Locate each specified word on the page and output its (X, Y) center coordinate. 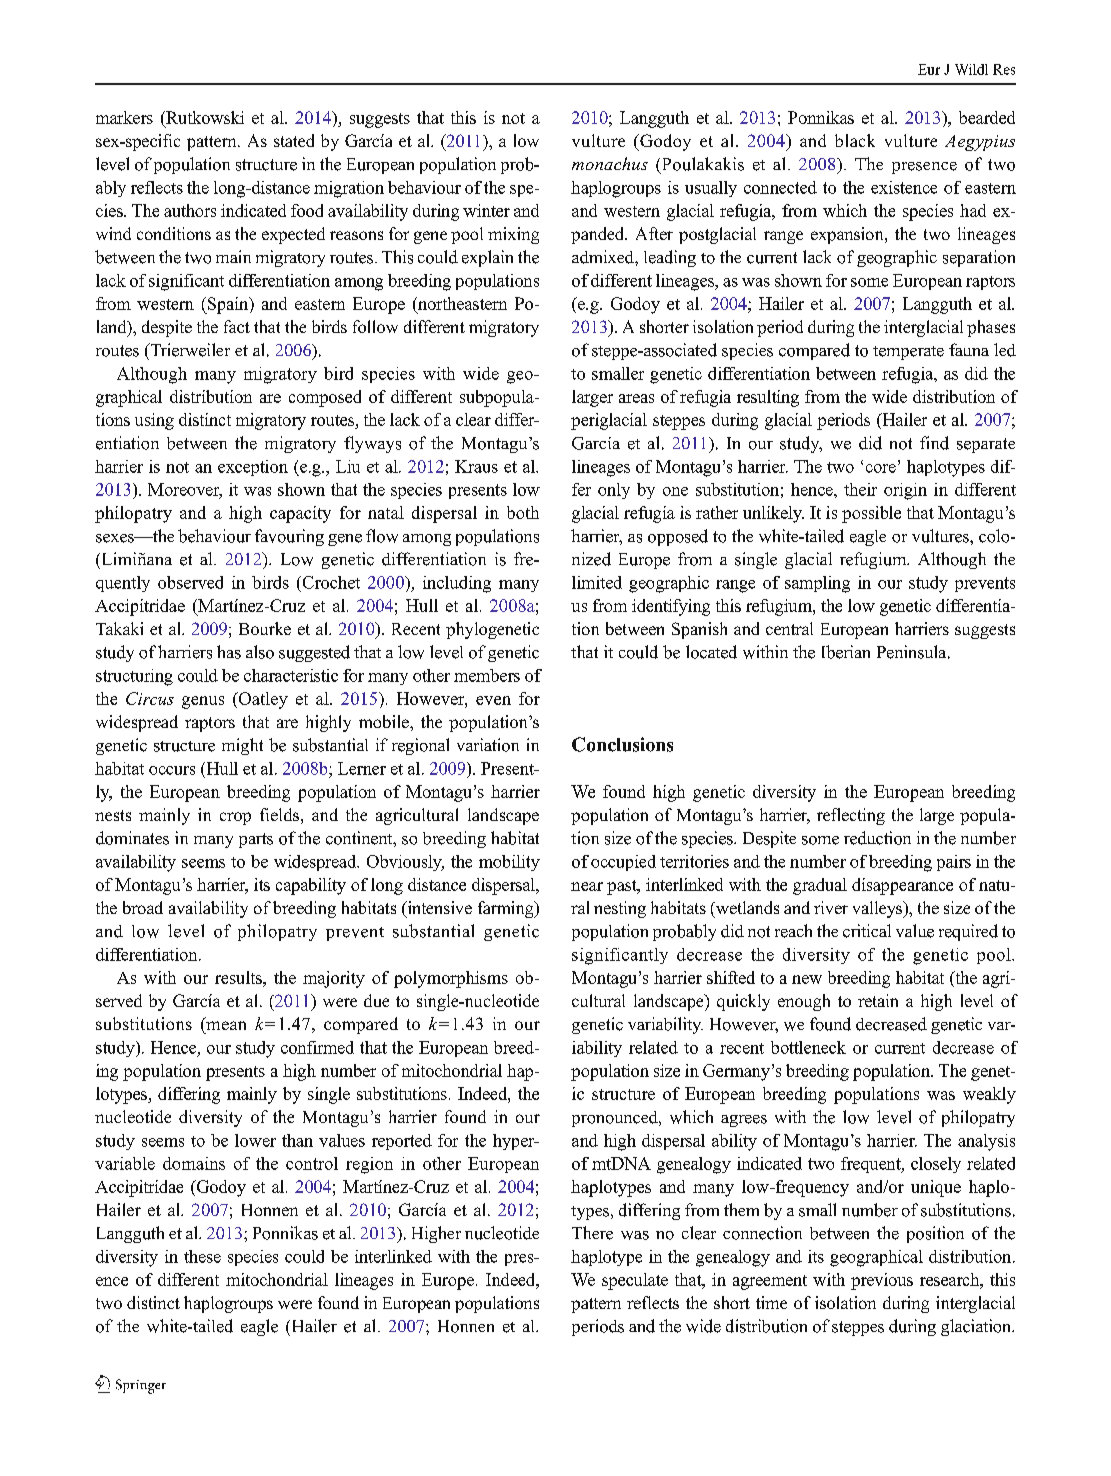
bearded (987, 117)
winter (486, 210)
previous (882, 1281)
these (202, 1256)
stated (294, 140)
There (592, 1233)
